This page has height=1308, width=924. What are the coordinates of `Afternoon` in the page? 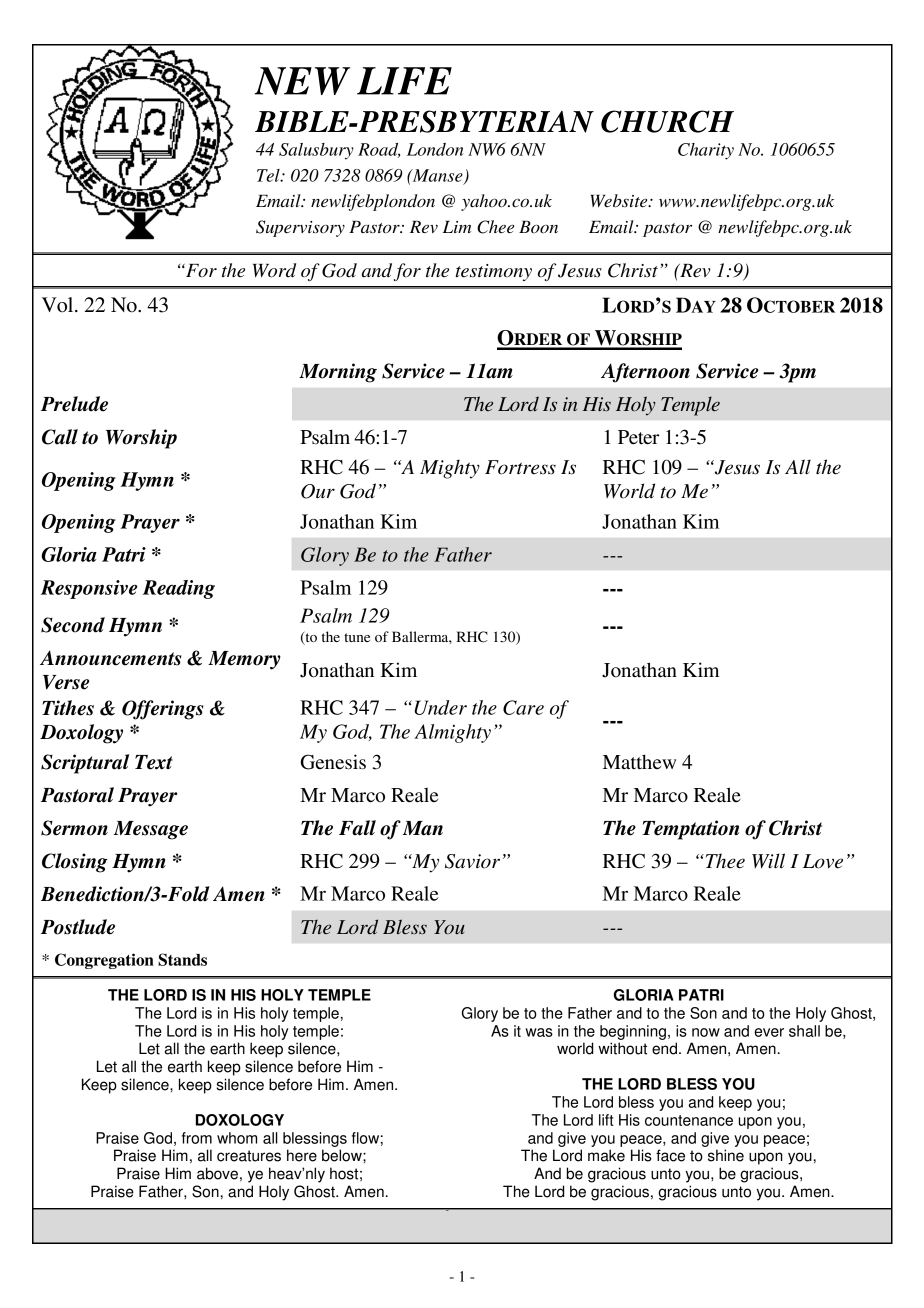 It's located at (645, 373).
